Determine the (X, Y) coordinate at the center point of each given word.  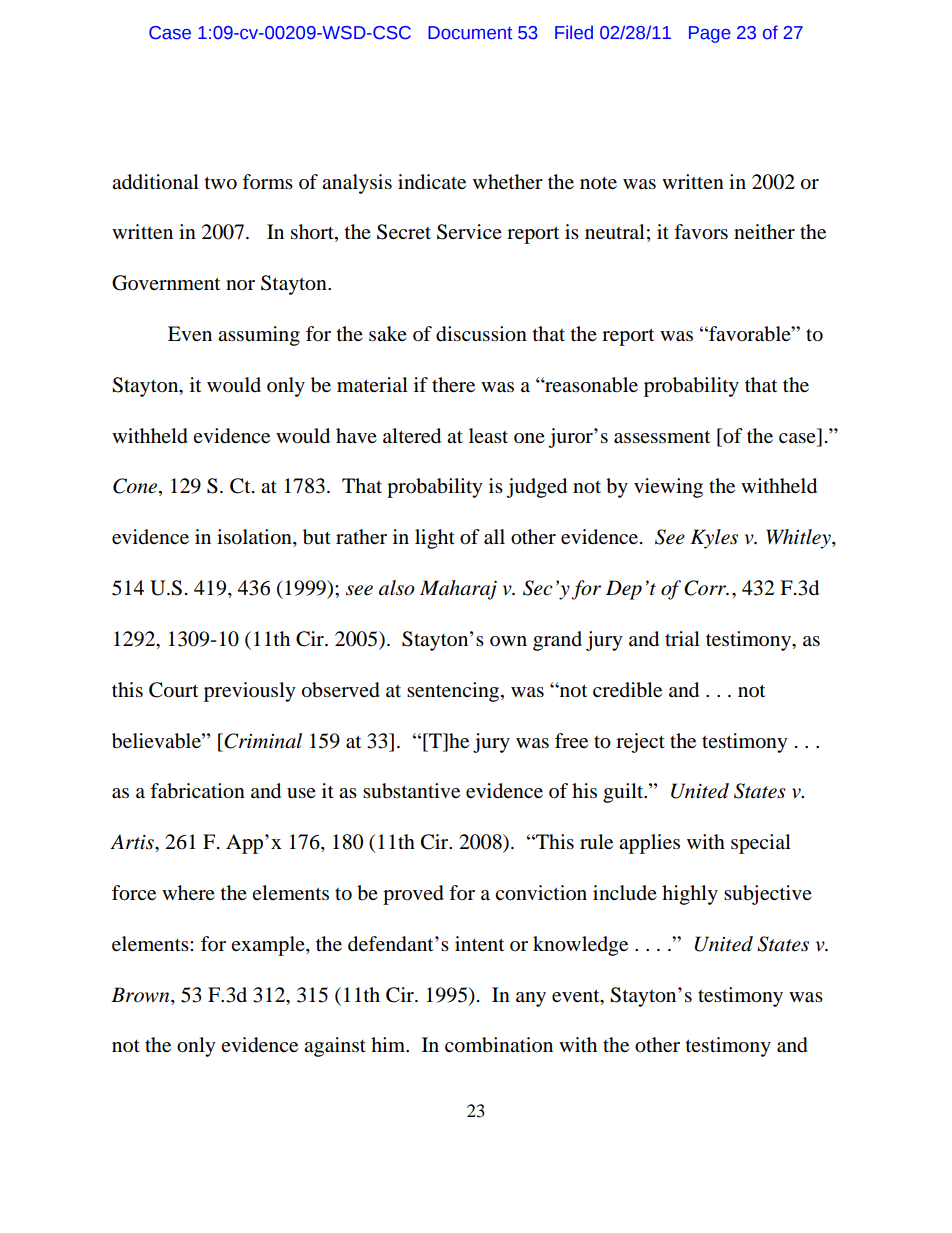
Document (470, 33)
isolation (255, 538)
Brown (141, 995)
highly (690, 895)
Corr (706, 588)
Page (710, 34)
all (494, 537)
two (221, 183)
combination (499, 1045)
